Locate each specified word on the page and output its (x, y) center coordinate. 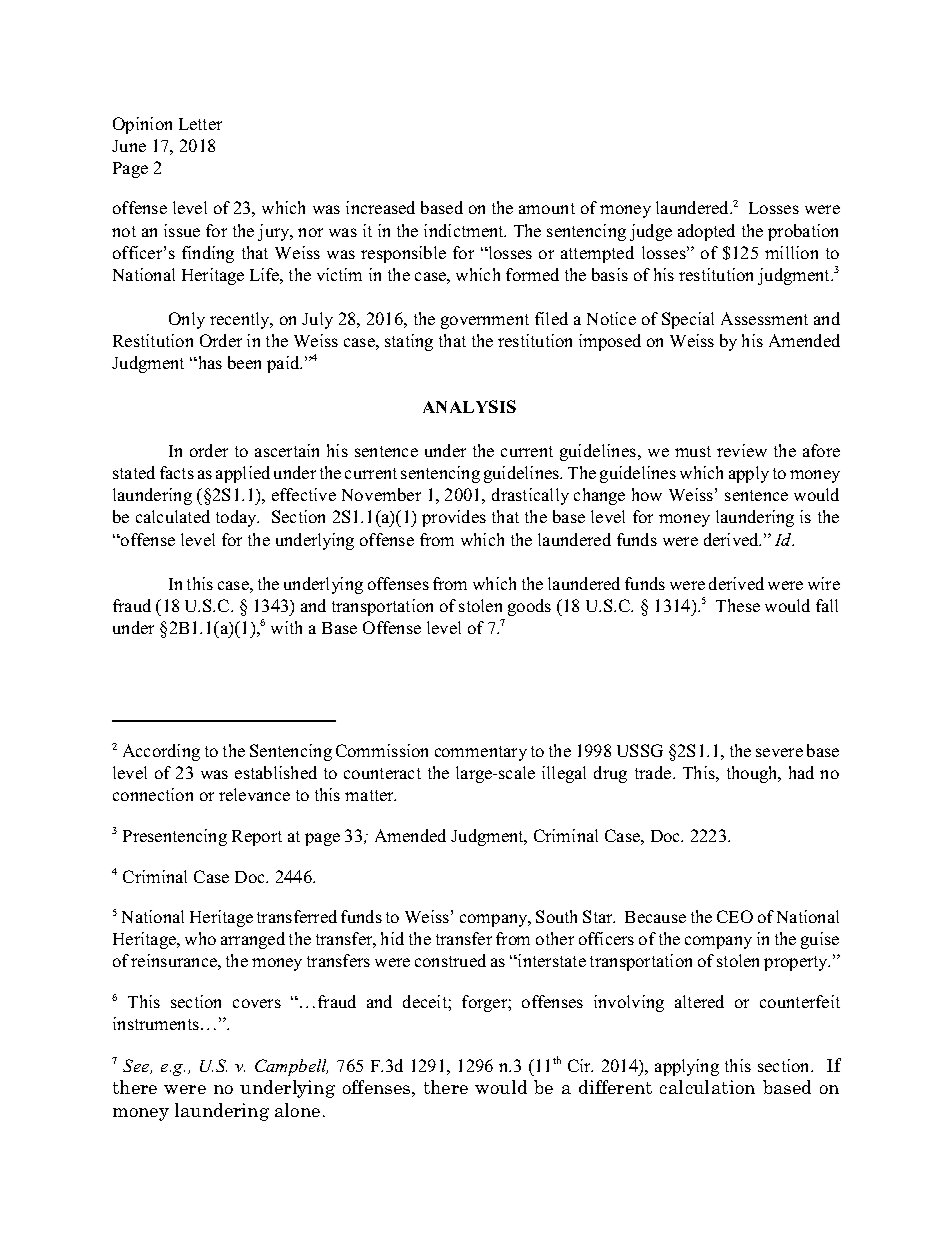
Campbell (291, 1067)
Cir (580, 1065)
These (738, 605)
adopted (706, 232)
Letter (200, 124)
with (286, 627)
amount (547, 208)
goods (529, 607)
